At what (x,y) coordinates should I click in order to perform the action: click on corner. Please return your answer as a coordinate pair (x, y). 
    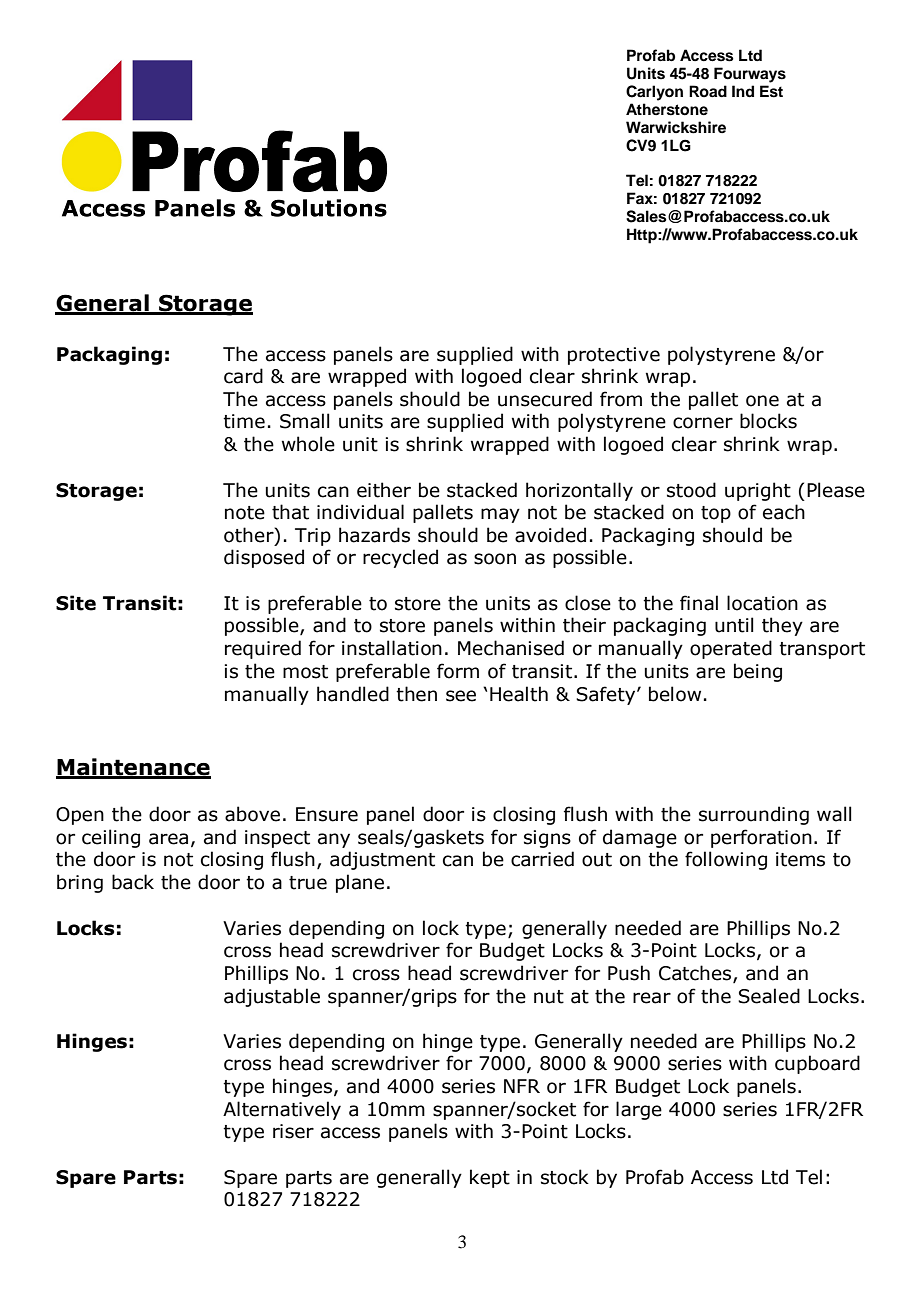
    Looking at the image, I should click on (703, 423).
